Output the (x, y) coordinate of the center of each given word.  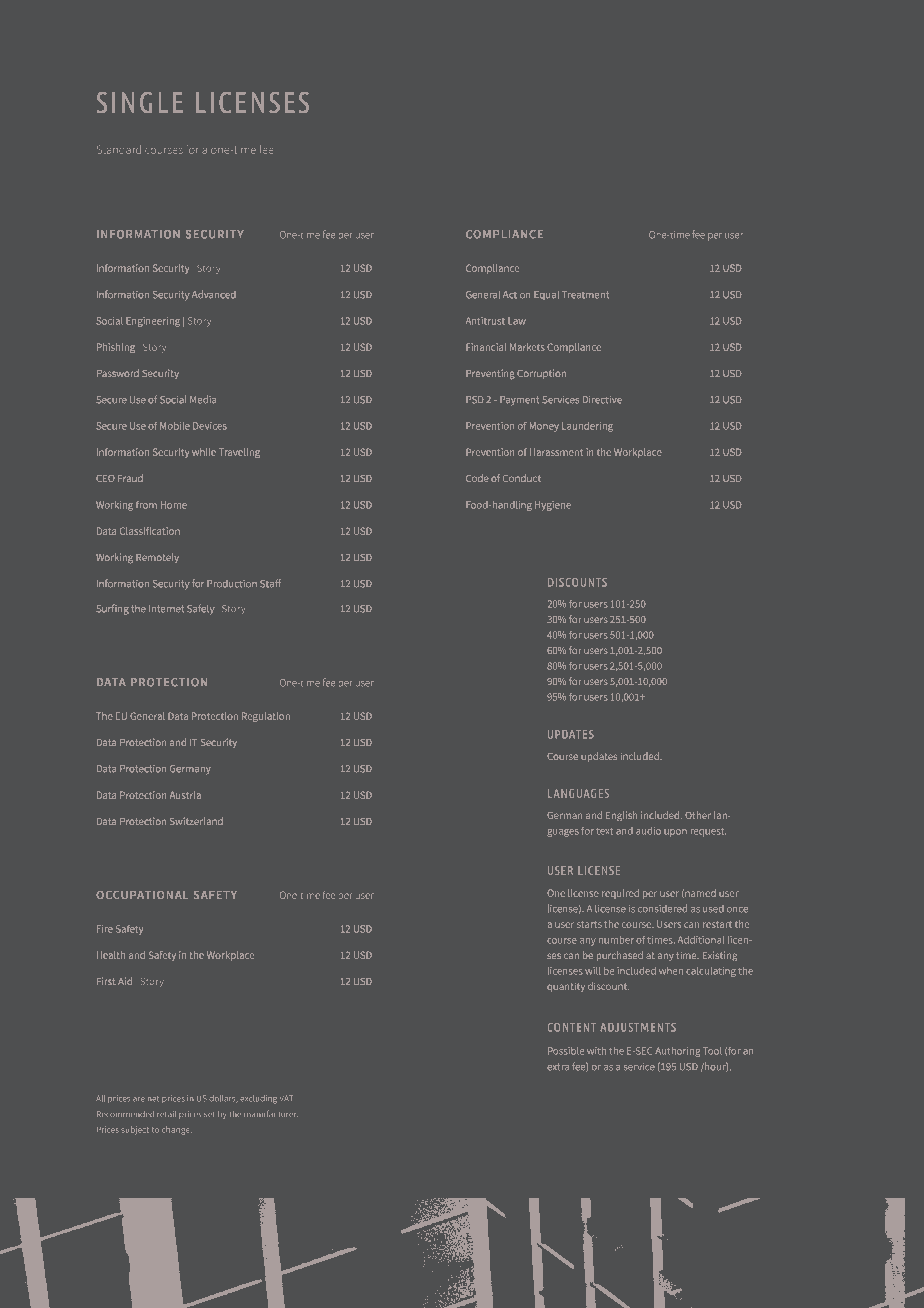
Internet (166, 609)
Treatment (585, 295)
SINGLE (140, 102)
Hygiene (553, 506)
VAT (286, 1098)
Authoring (677, 1052)
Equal (546, 295)
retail (167, 1114)
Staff (270, 583)
